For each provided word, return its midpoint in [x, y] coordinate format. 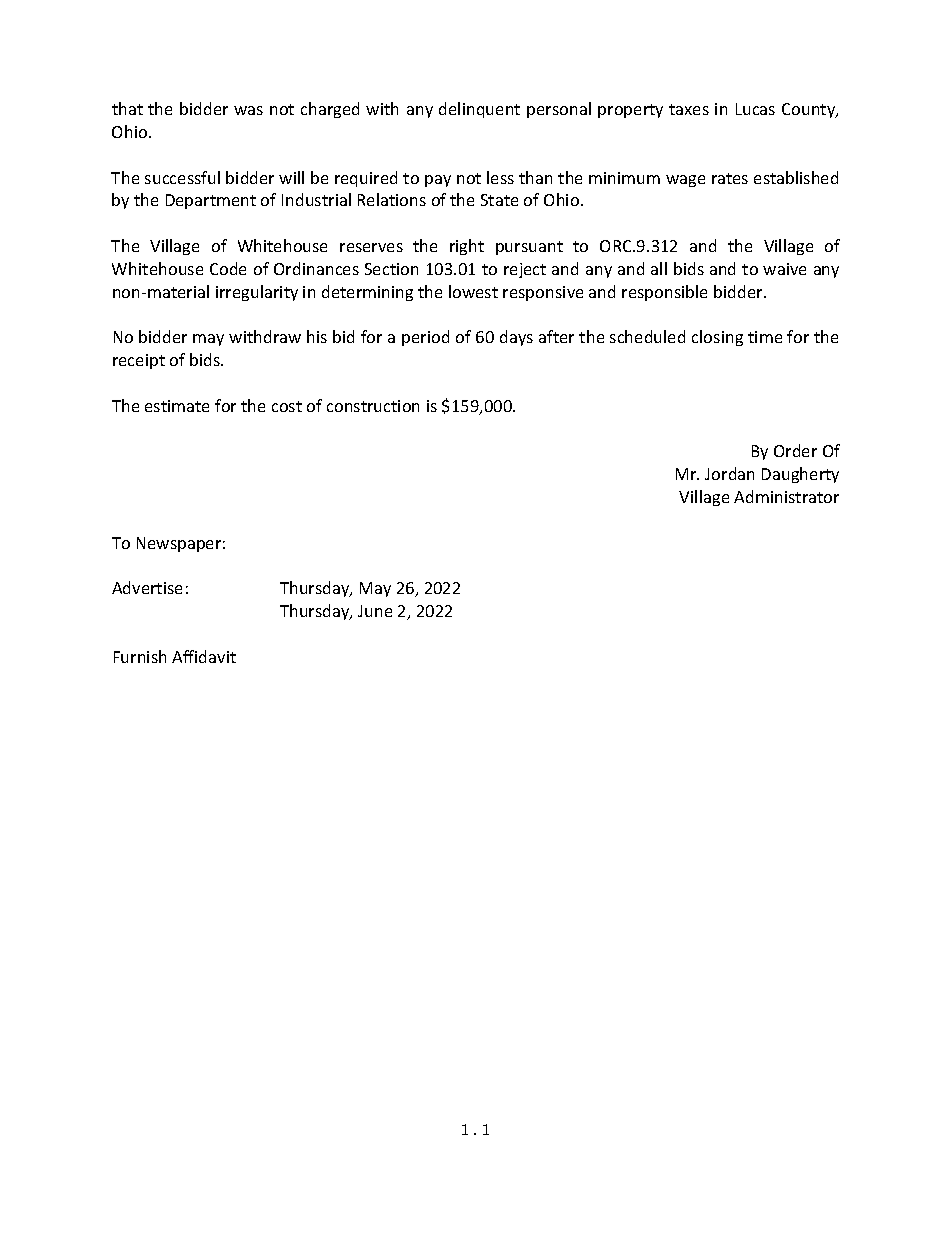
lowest [473, 291]
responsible [664, 293]
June [375, 611]
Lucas [755, 109]
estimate [177, 406]
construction [373, 406]
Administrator [786, 496]
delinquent [479, 110]
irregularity [257, 293]
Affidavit [204, 656]
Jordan [729, 473]
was [248, 110]
